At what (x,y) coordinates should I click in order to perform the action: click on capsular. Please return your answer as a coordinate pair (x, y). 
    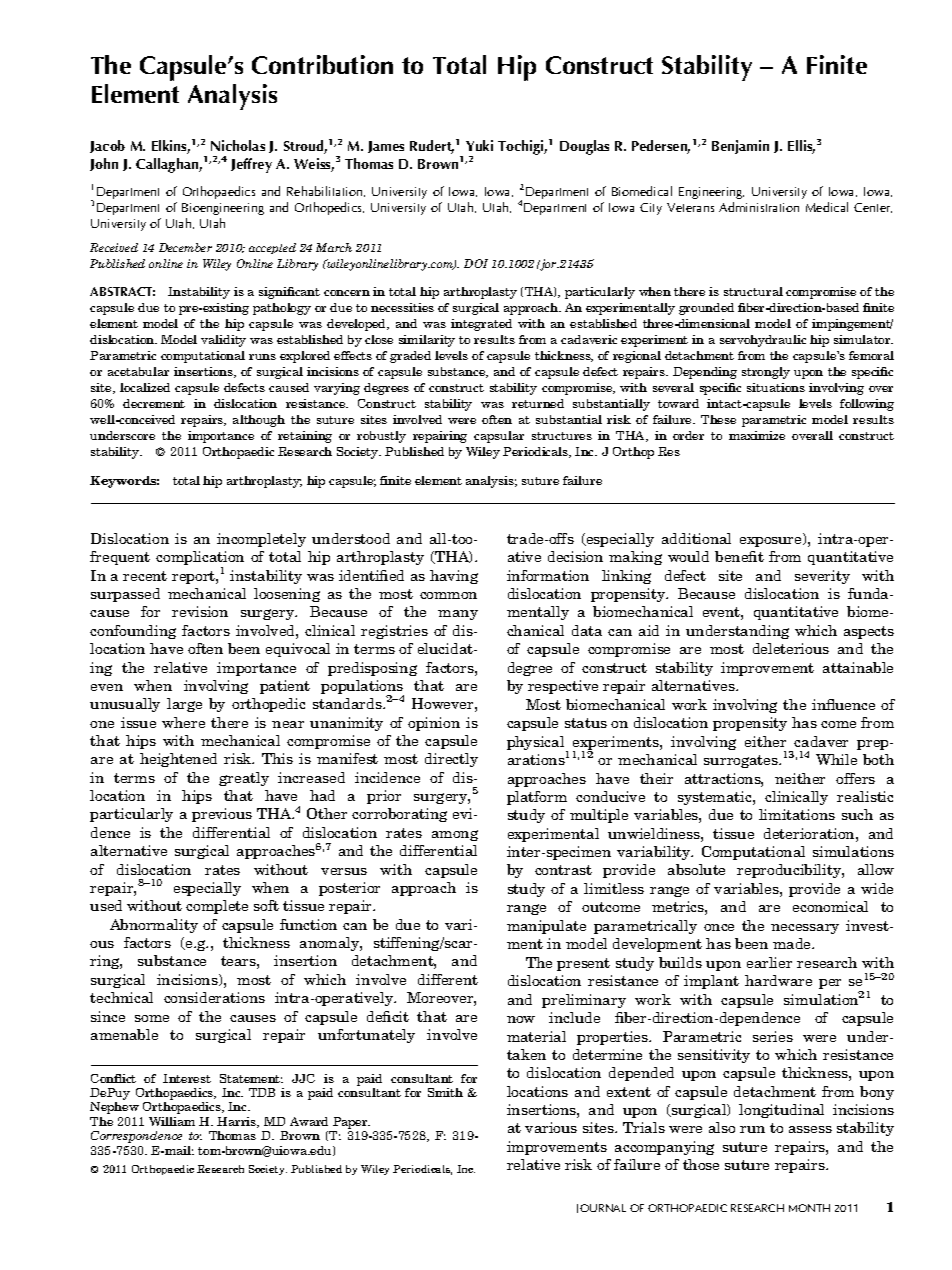
    Looking at the image, I should click on (499, 437).
